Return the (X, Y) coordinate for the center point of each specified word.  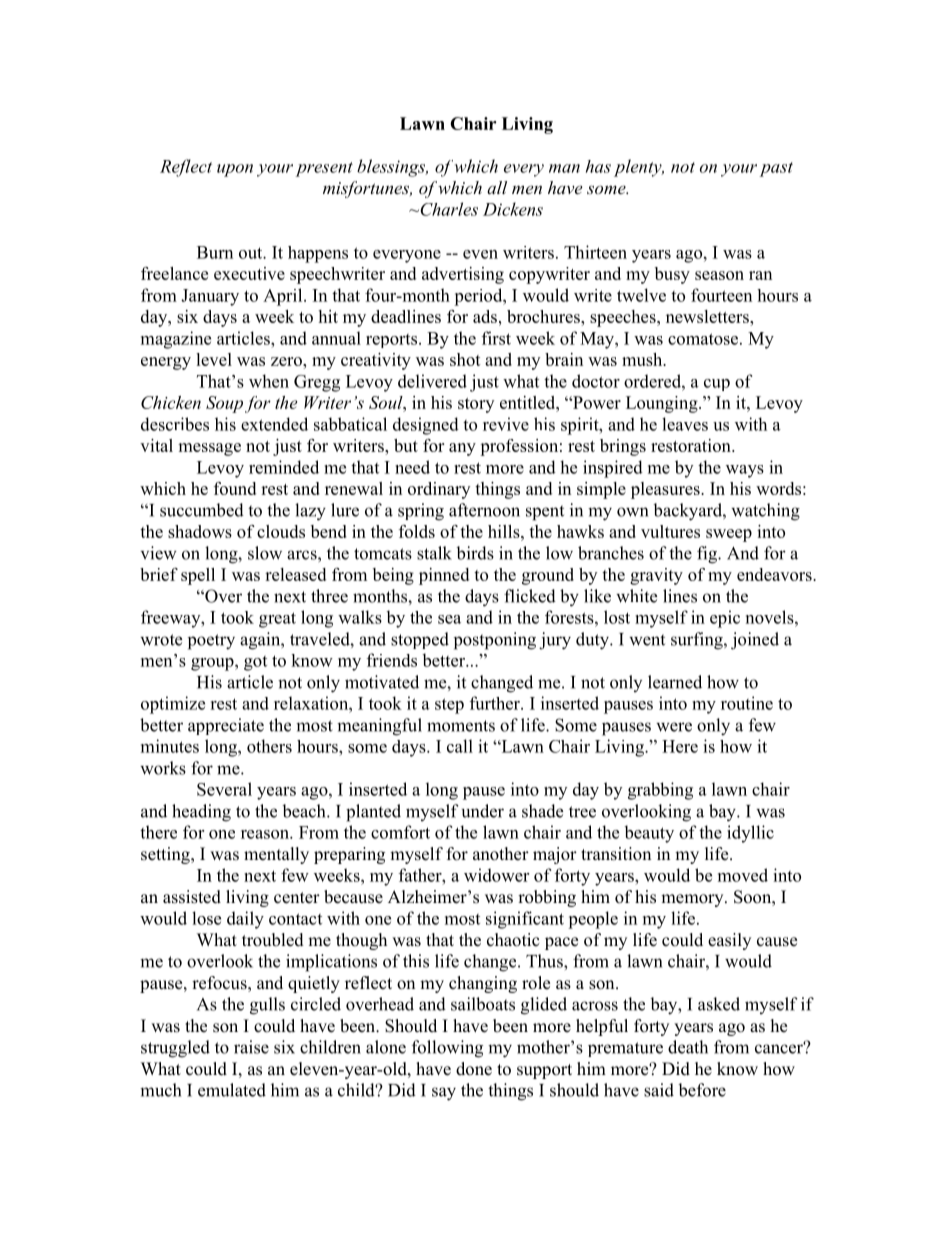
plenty (639, 168)
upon (235, 170)
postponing (495, 641)
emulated (232, 1090)
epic (725, 619)
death (688, 1047)
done (474, 1069)
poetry (211, 642)
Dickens (513, 209)
